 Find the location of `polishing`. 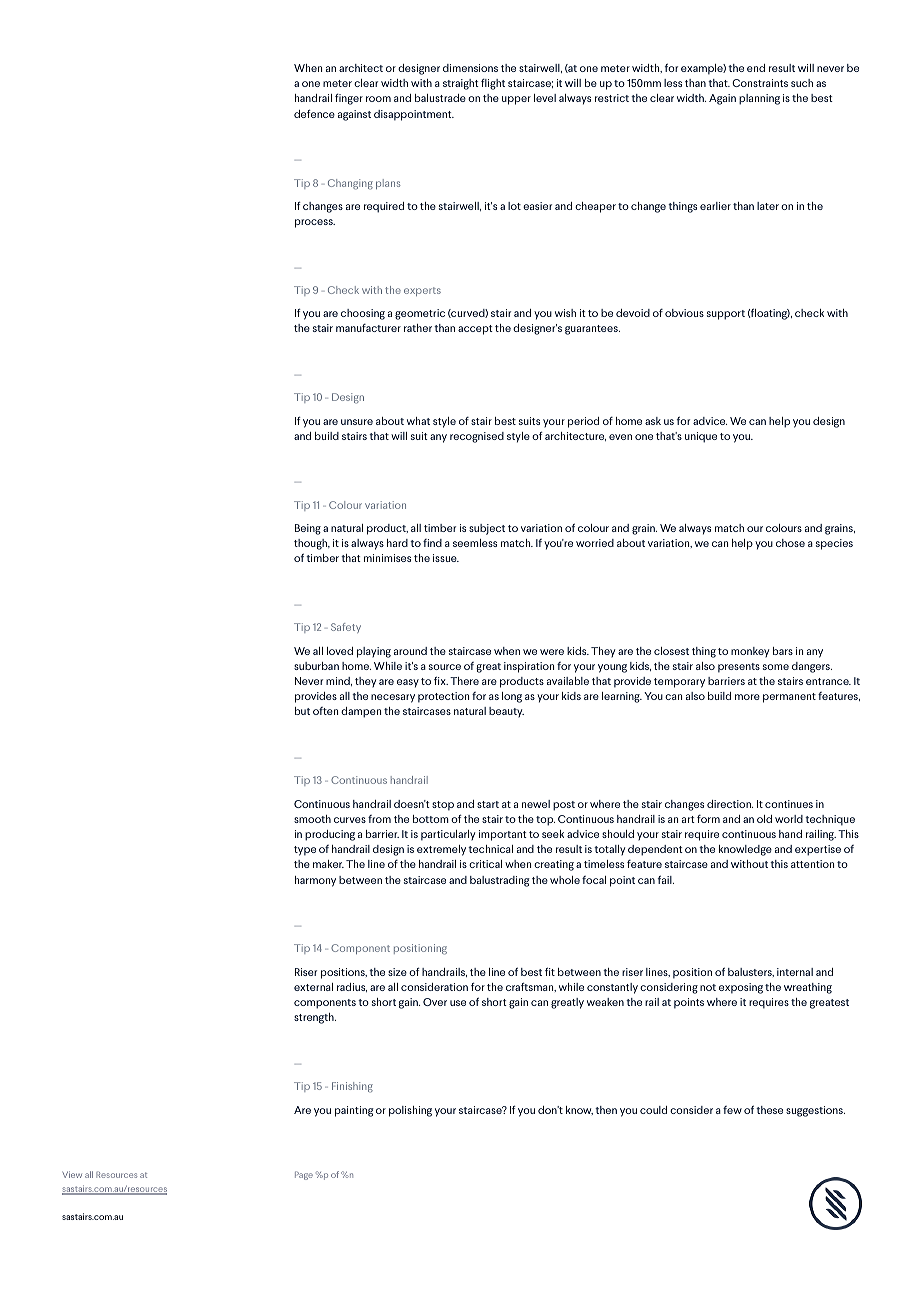

polishing is located at coordinates (410, 1111).
